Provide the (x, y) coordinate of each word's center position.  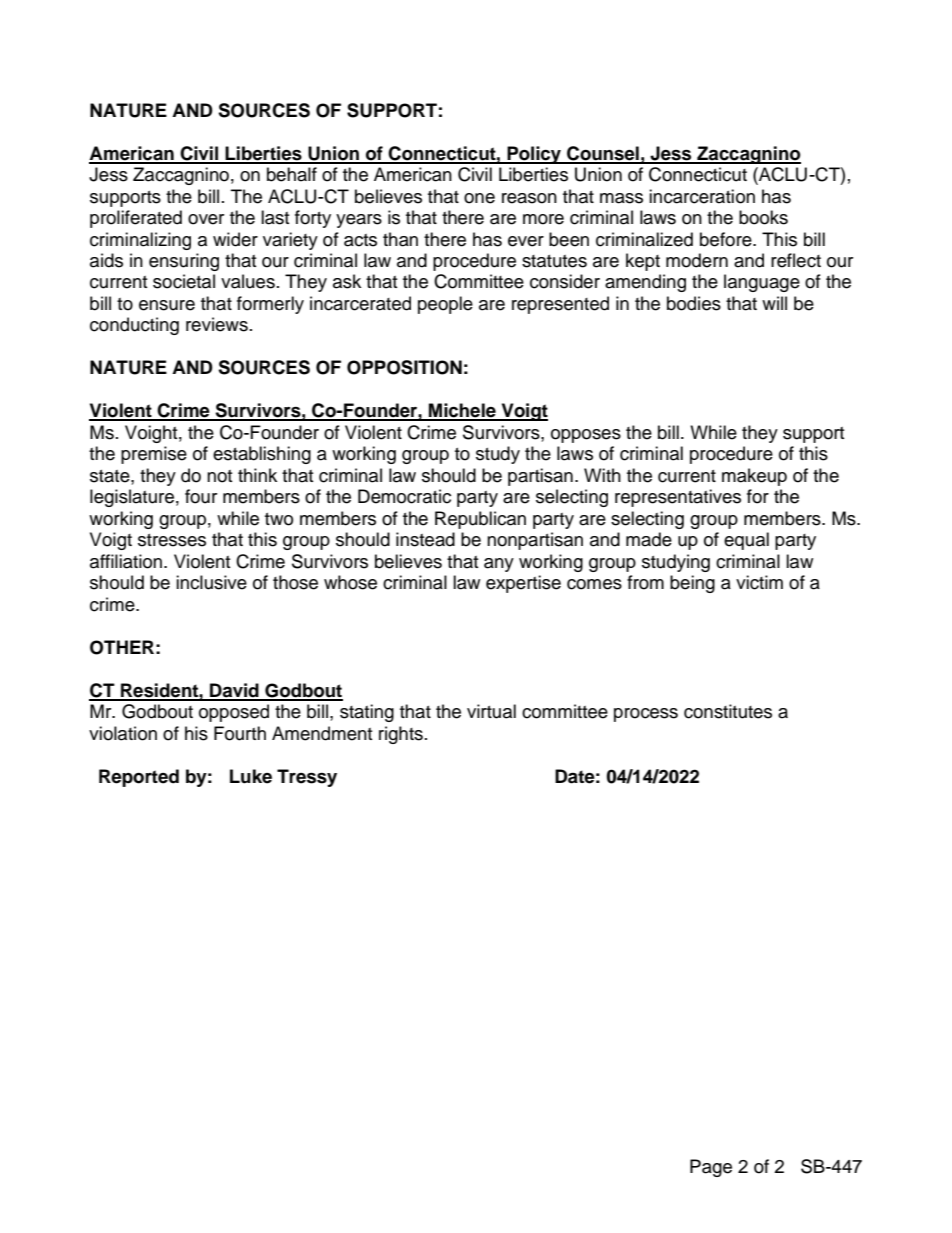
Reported (139, 778)
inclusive (211, 582)
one (479, 198)
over (206, 219)
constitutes (728, 711)
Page (711, 1168)
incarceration (702, 196)
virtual (491, 711)
